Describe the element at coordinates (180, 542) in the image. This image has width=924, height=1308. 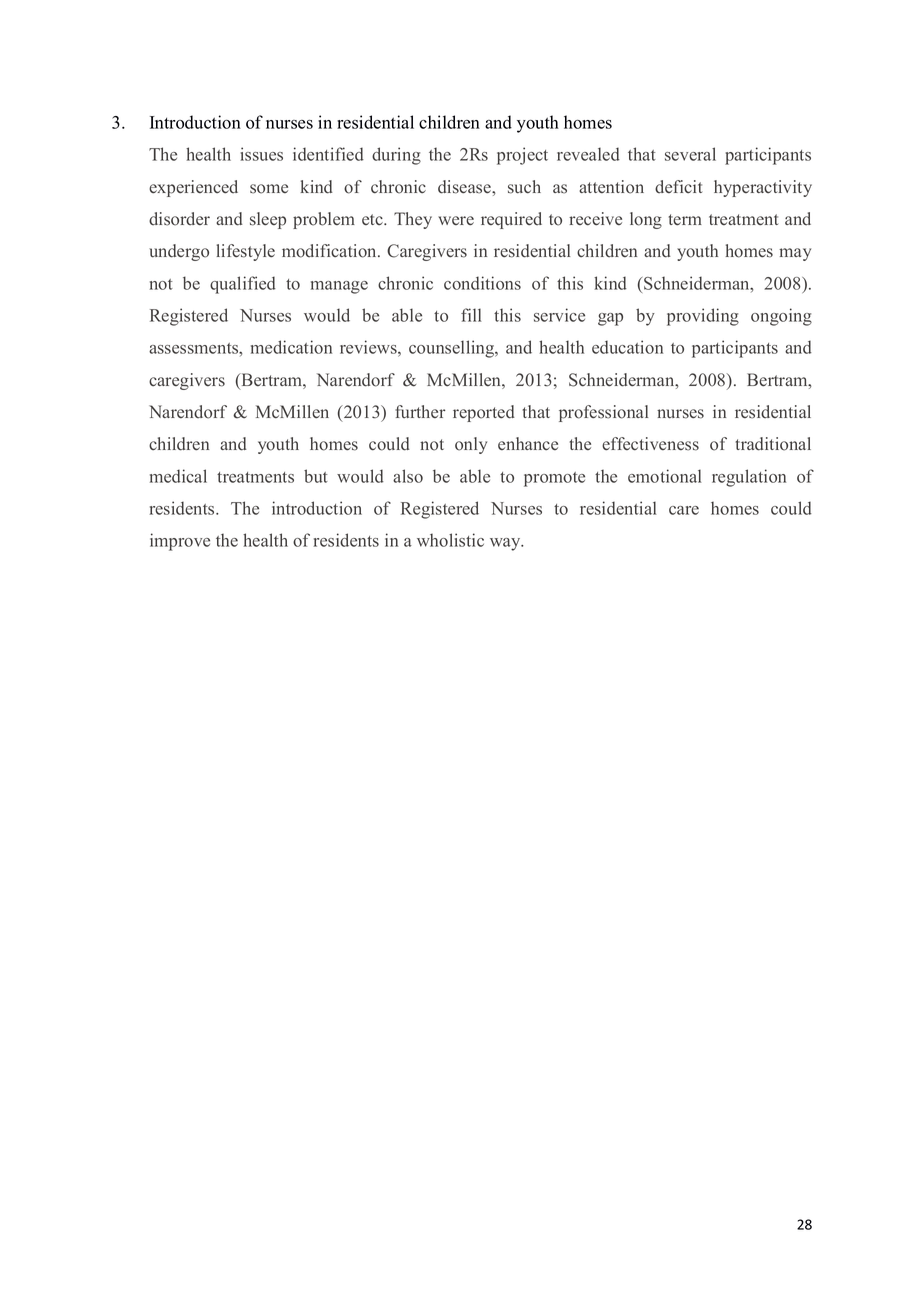
I see `improve` at that location.
